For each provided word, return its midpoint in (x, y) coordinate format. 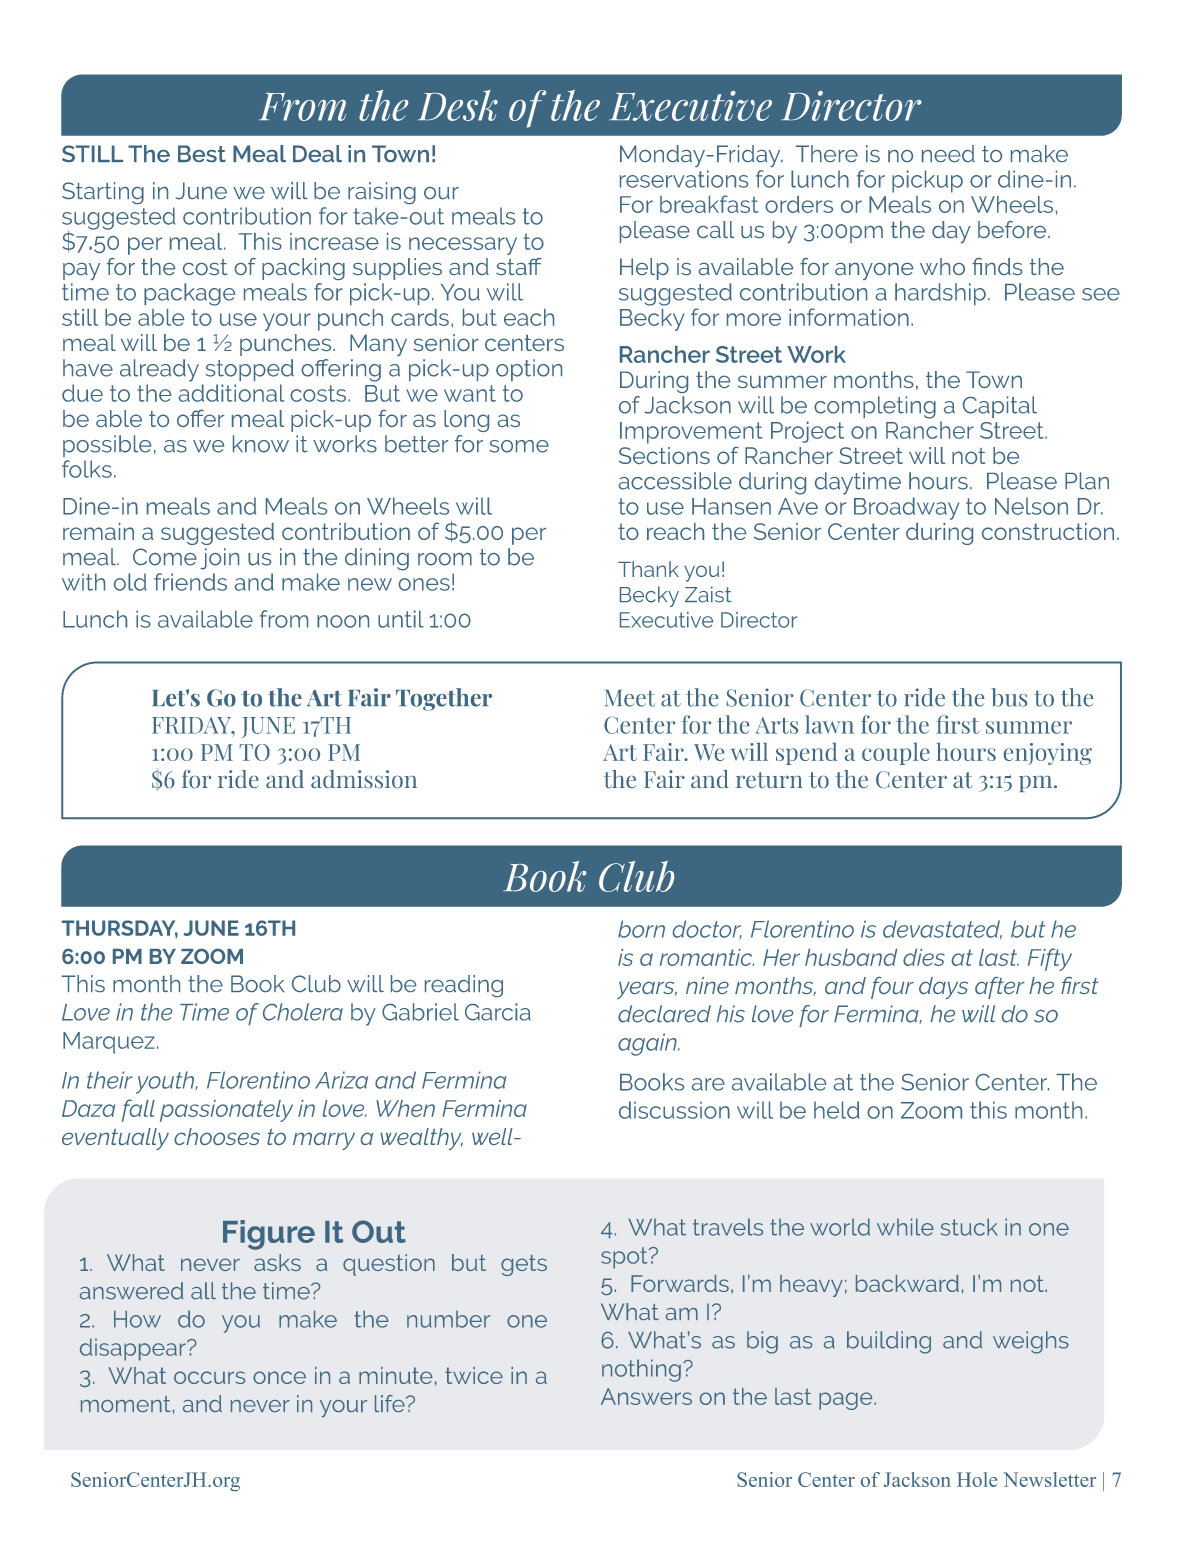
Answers (646, 1396)
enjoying (1048, 754)
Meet (630, 698)
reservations (684, 179)
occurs (209, 1377)
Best (202, 153)
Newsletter (1049, 1479)
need (948, 153)
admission (364, 779)
